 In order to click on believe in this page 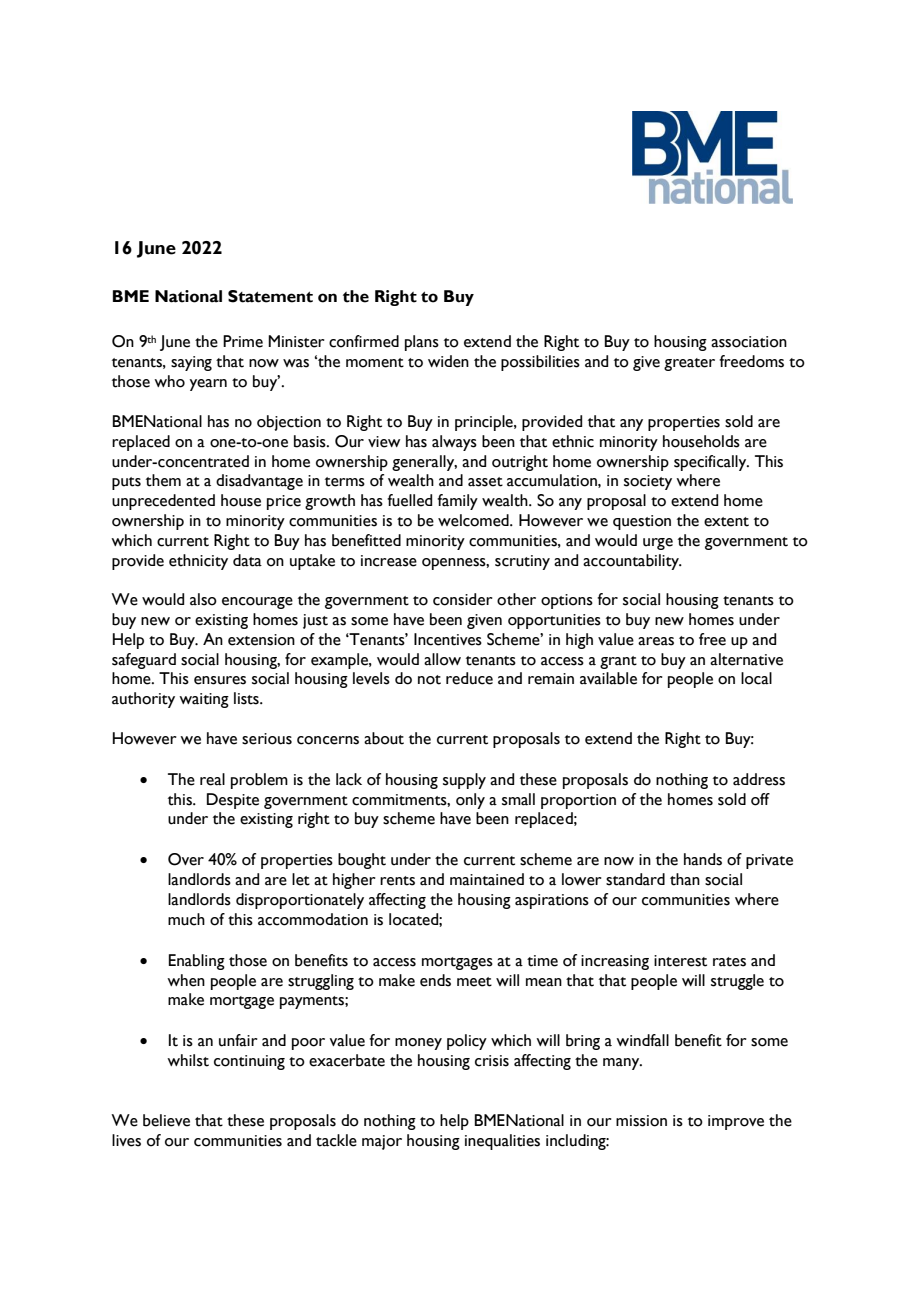, I will do `click(166, 1120)`.
